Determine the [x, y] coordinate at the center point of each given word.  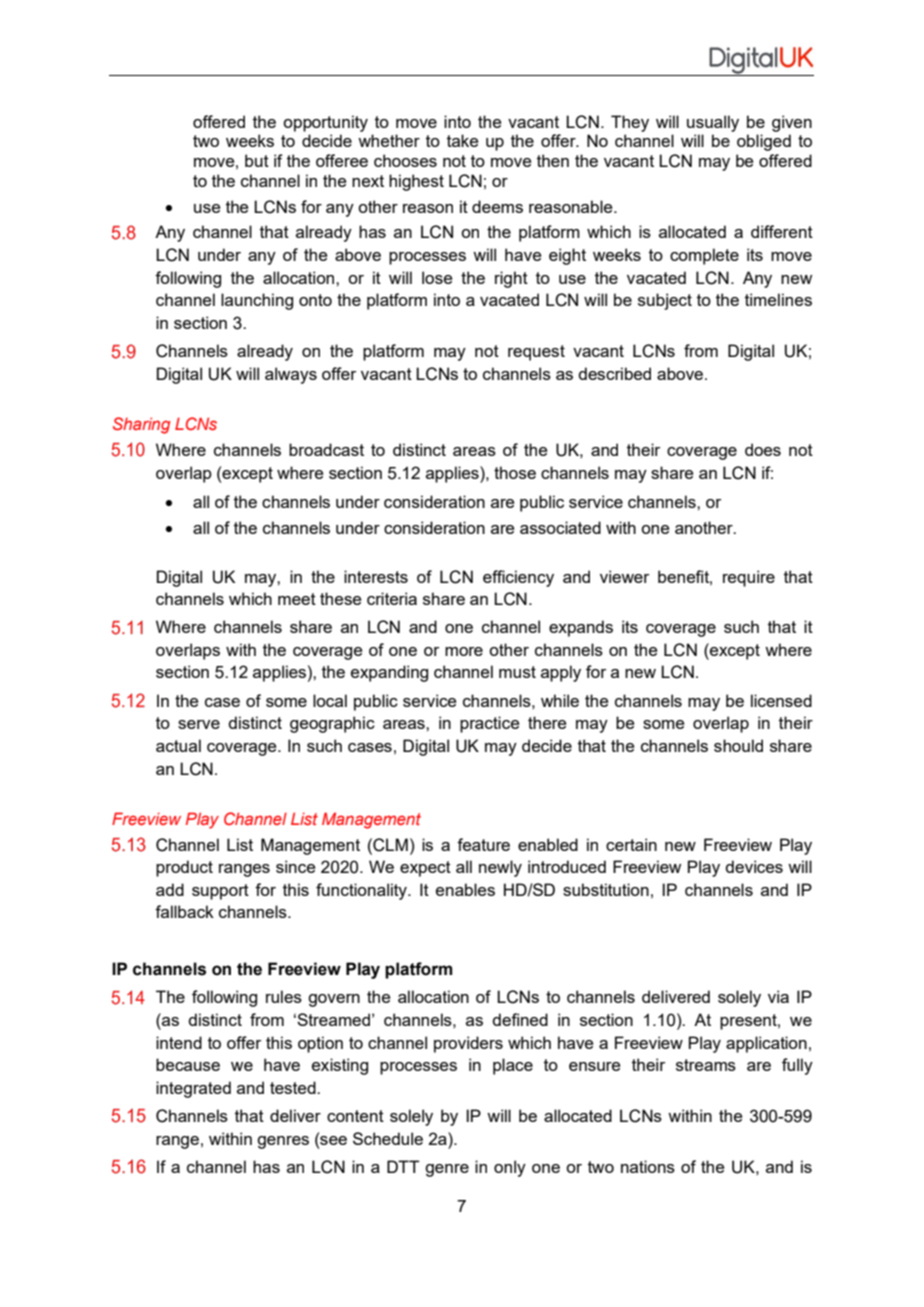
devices [754, 866]
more [464, 651]
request [536, 353]
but [257, 160]
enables [465, 889]
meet [297, 599]
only [510, 1168]
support [220, 892]
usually [713, 123]
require [749, 578]
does [763, 449]
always [291, 375]
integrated [193, 1089]
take [462, 140]
